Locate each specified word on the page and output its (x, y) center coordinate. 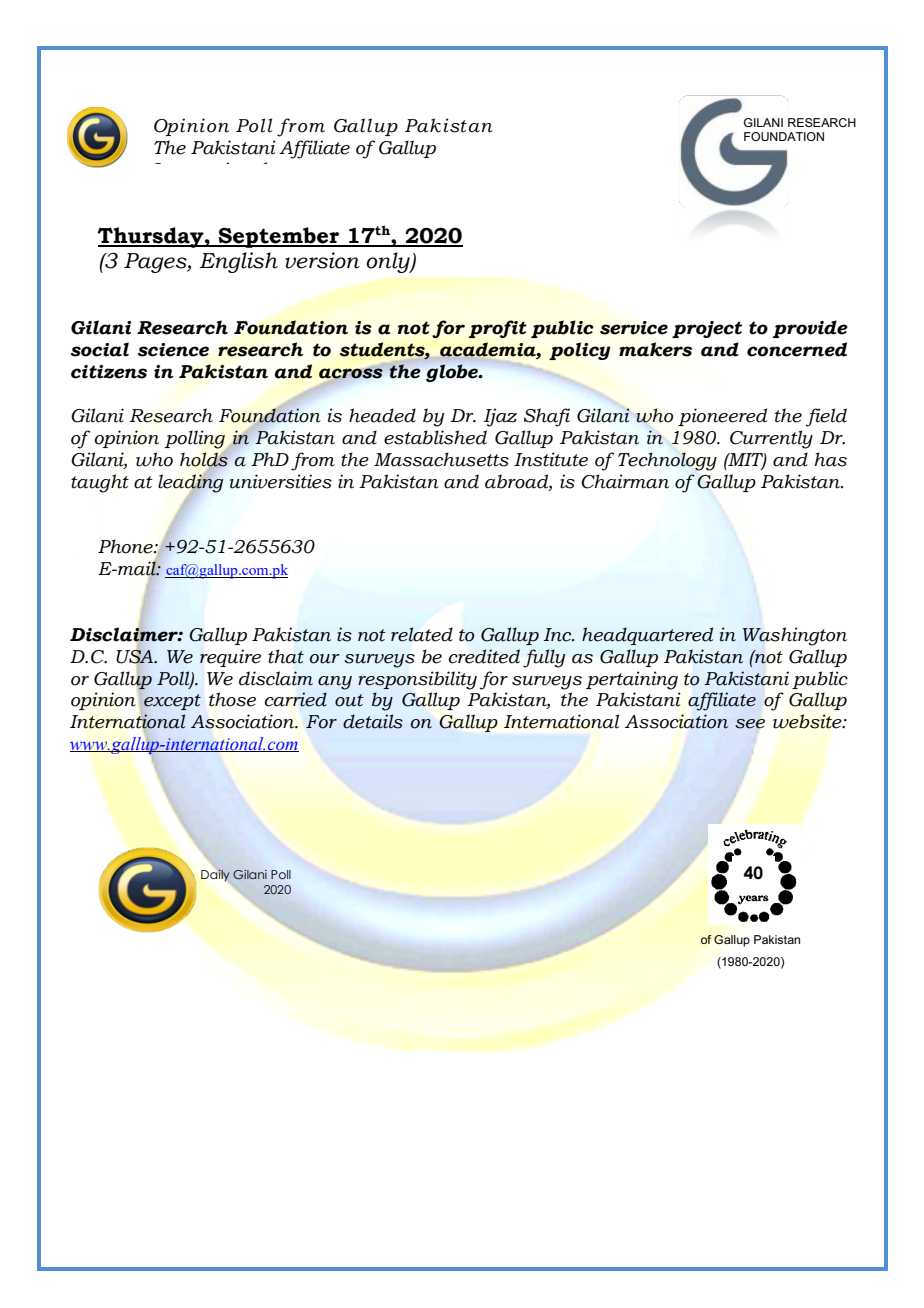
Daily (215, 875)
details (373, 721)
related (422, 634)
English (239, 262)
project (707, 329)
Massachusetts (441, 459)
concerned (797, 349)
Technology (667, 461)
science (173, 350)
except (172, 702)
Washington (794, 636)
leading (190, 483)
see (750, 724)
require (230, 658)
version (322, 260)
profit (498, 329)
